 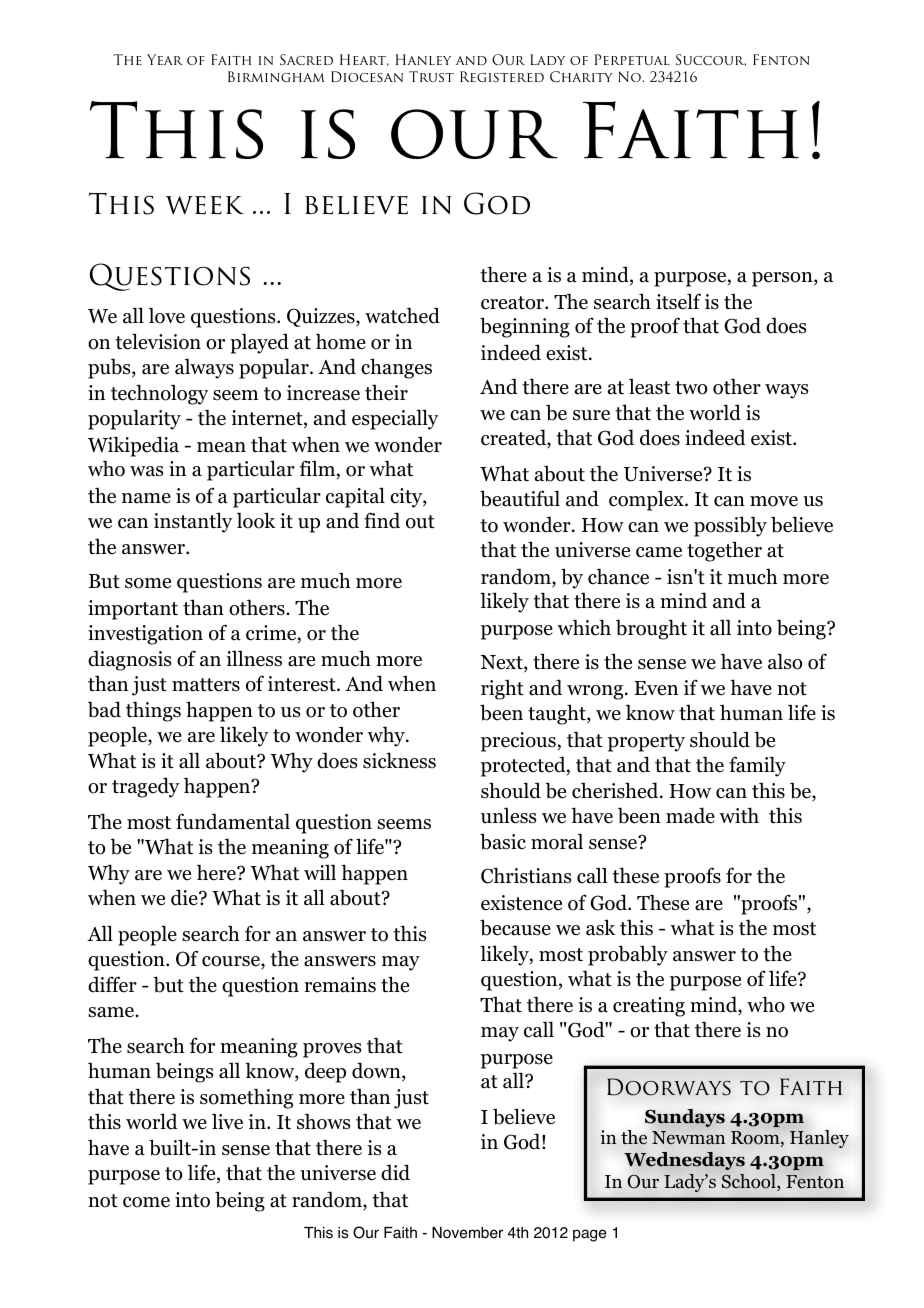 What do you see at coordinates (145, 635) in the image?
I see `investigation` at bounding box center [145, 635].
